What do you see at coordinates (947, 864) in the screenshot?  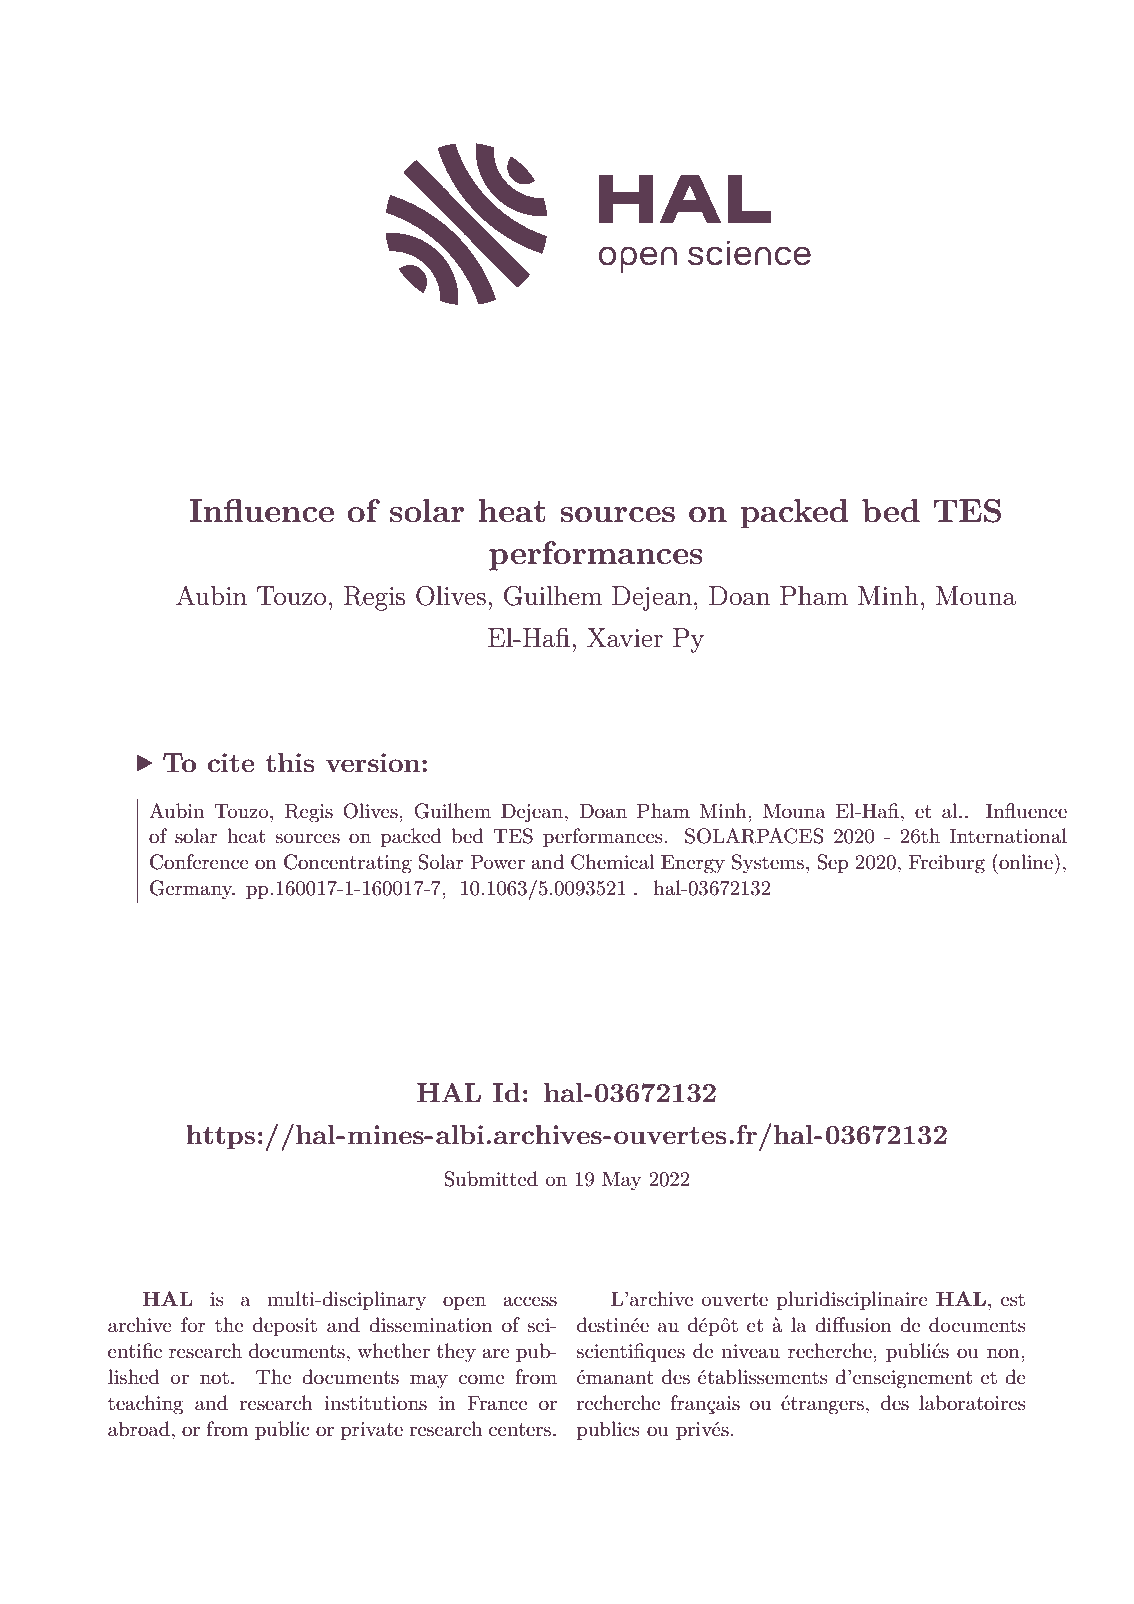 I see `Freiburg` at bounding box center [947, 864].
